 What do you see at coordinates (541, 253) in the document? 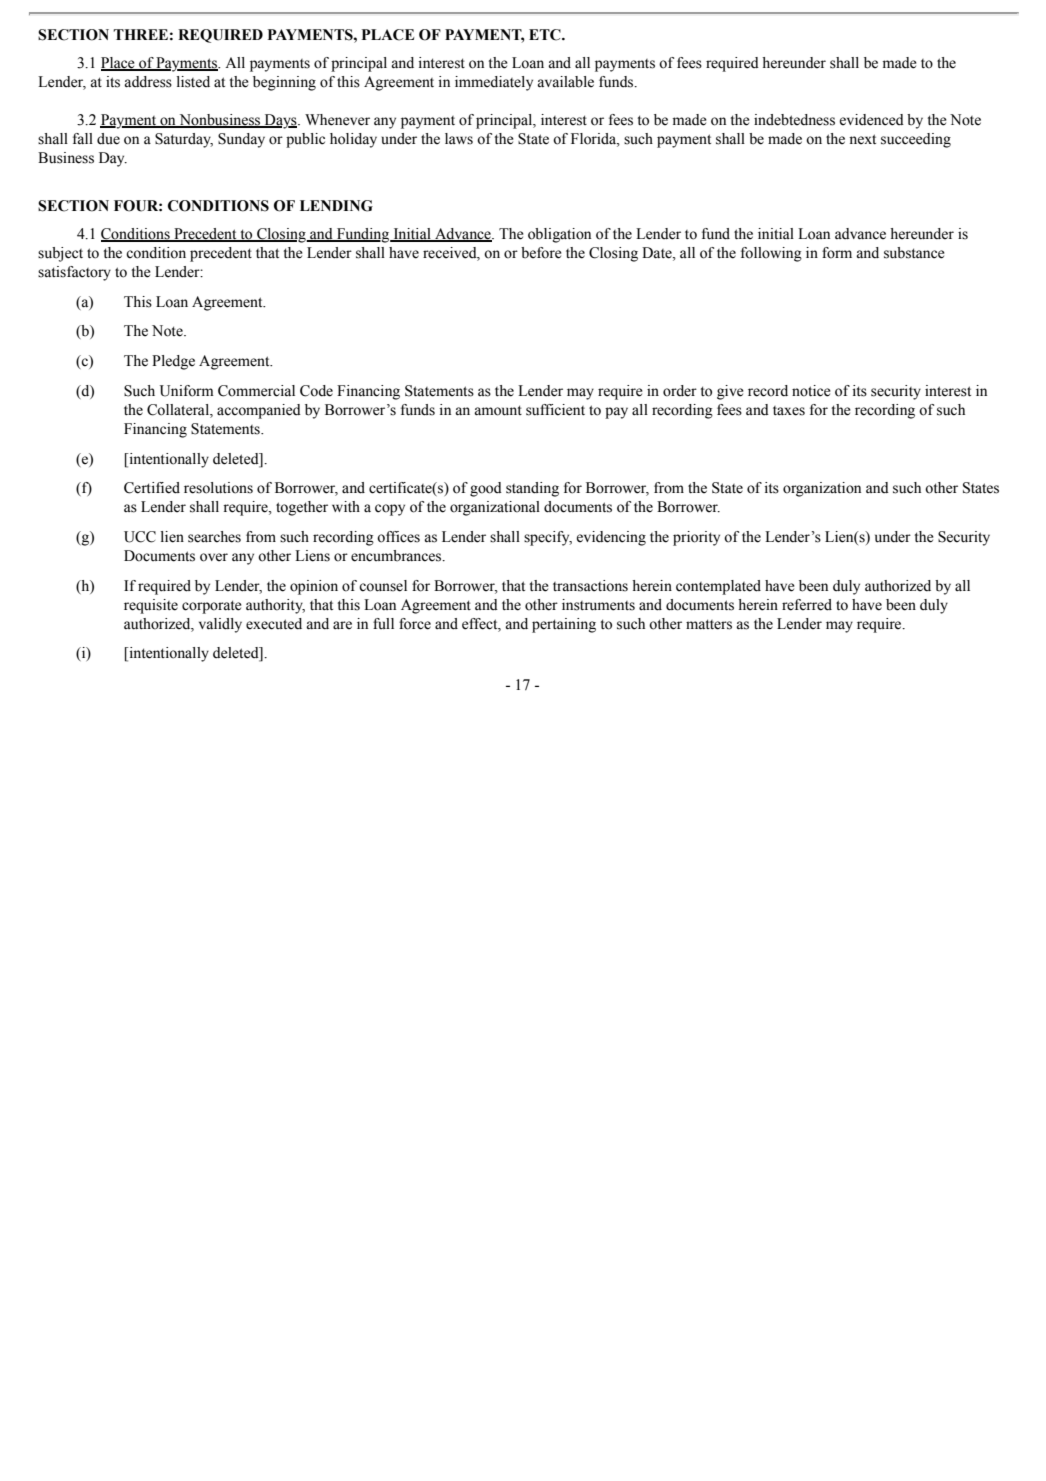
I see `before` at bounding box center [541, 253].
